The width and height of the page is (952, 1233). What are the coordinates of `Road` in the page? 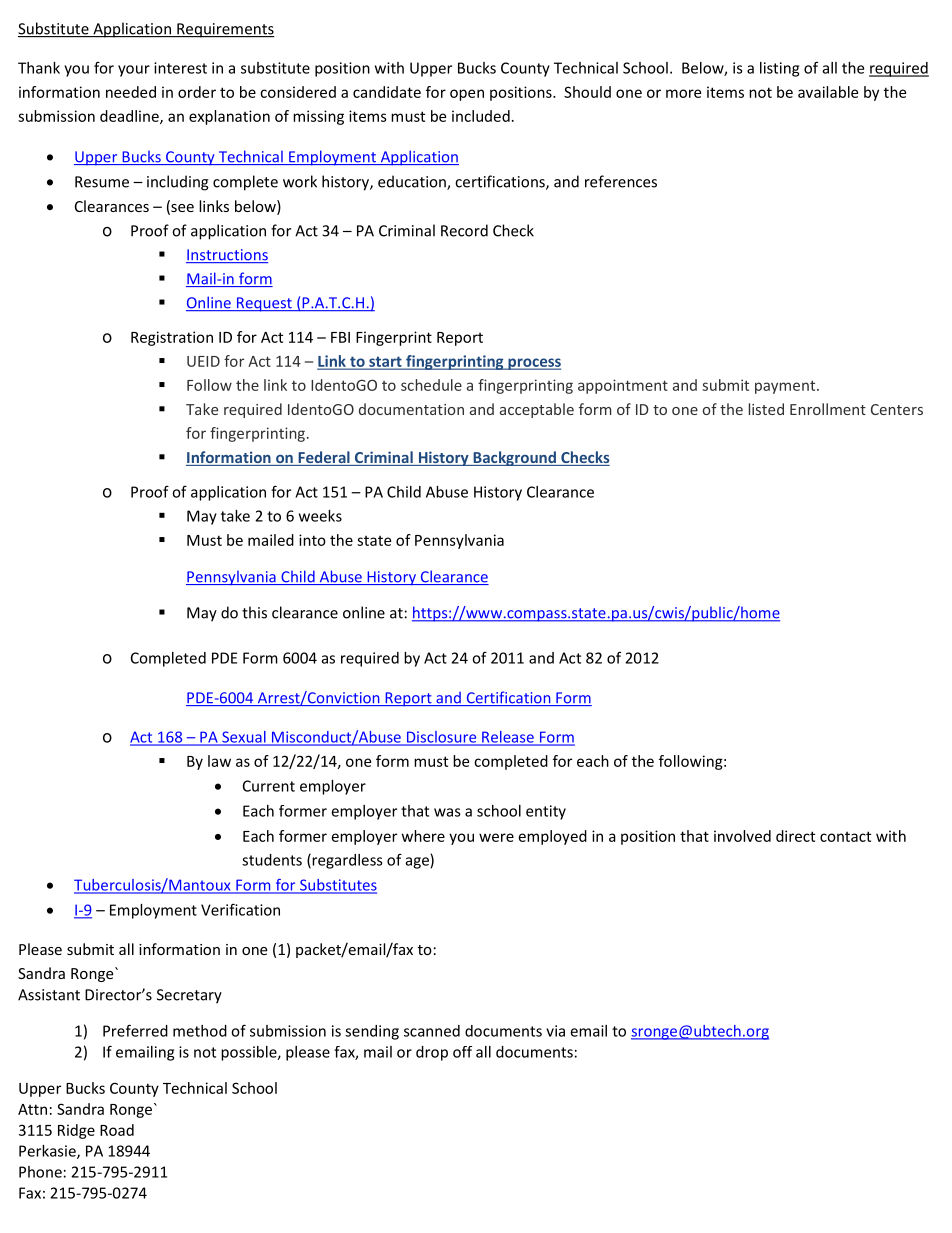 It's located at (117, 1130).
